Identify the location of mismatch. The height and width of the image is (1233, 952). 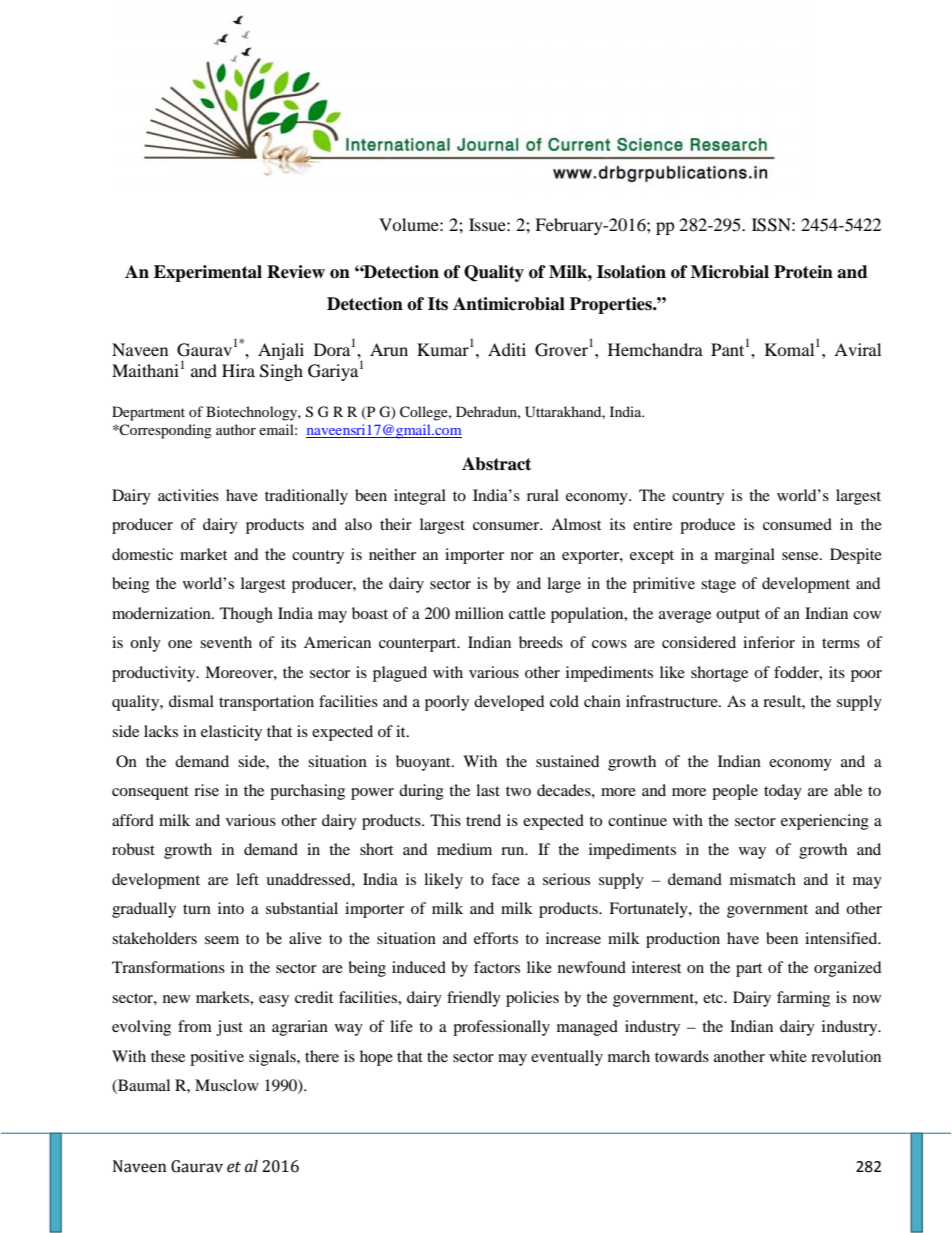
(763, 879).
